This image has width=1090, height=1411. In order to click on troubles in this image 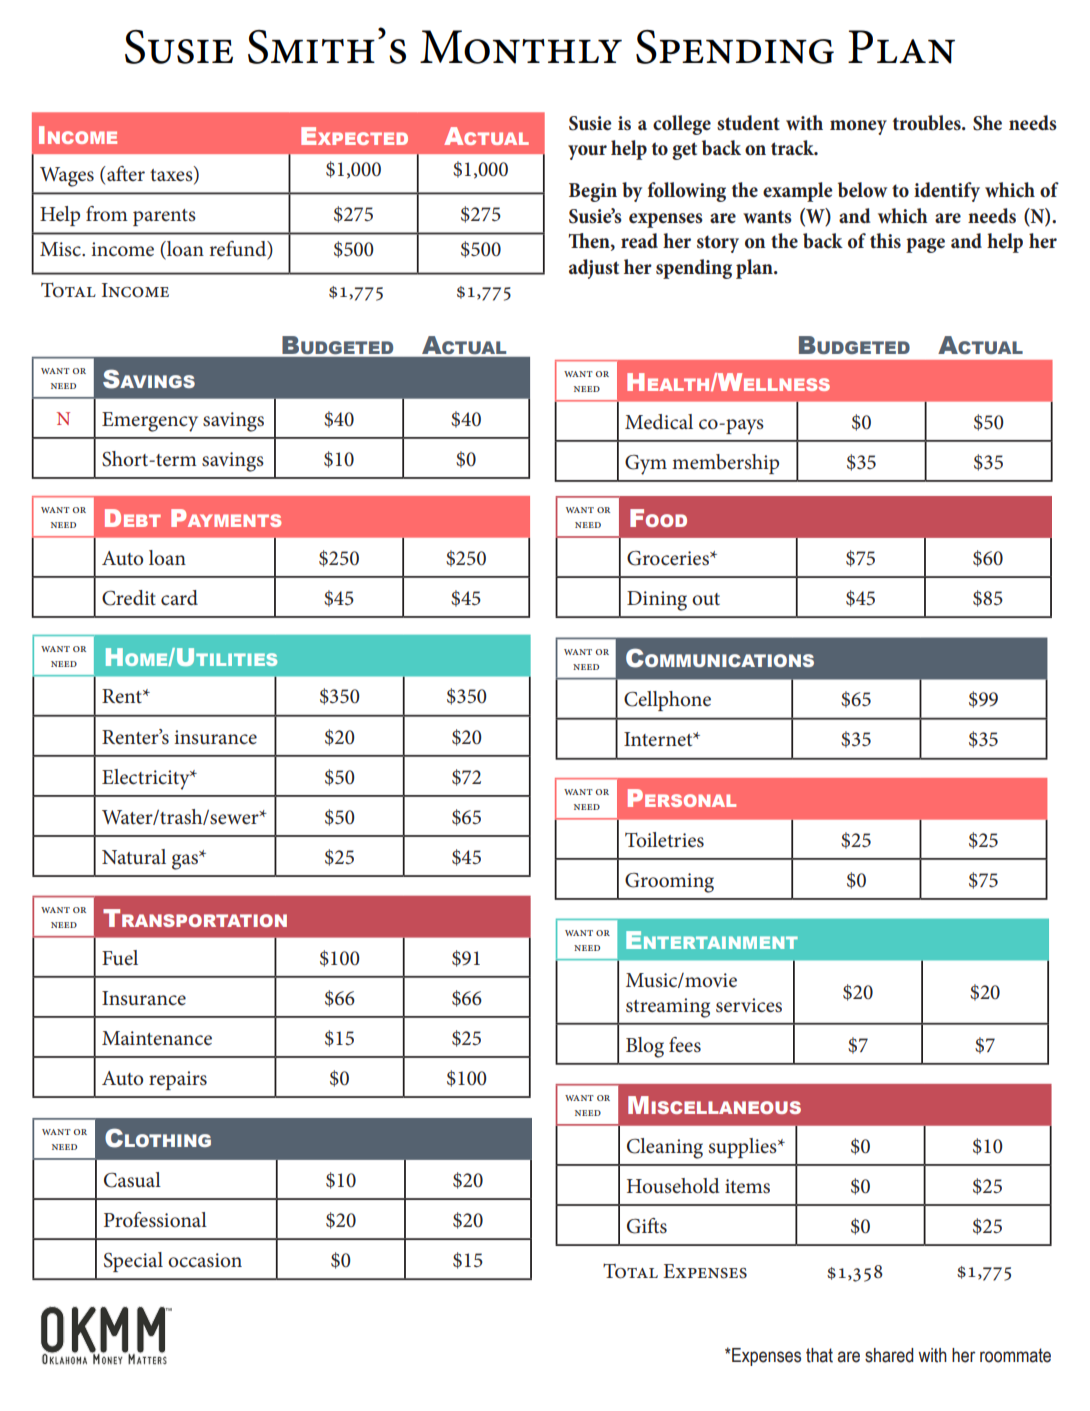, I will do `click(928, 123)`.
